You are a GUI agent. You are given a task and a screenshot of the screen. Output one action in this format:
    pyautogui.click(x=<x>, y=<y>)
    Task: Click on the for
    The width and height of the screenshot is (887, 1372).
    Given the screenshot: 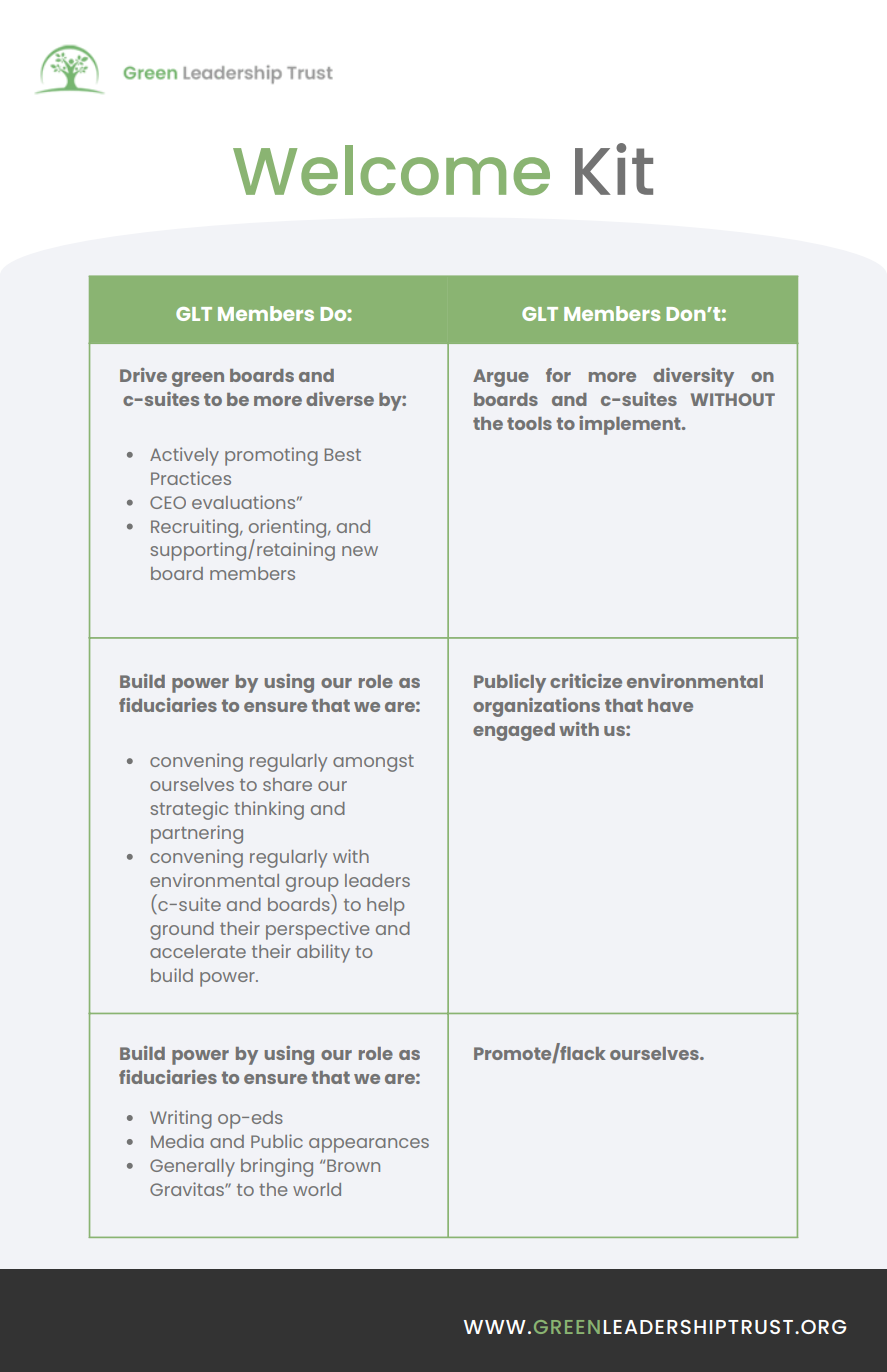 What is the action you would take?
    pyautogui.click(x=558, y=375)
